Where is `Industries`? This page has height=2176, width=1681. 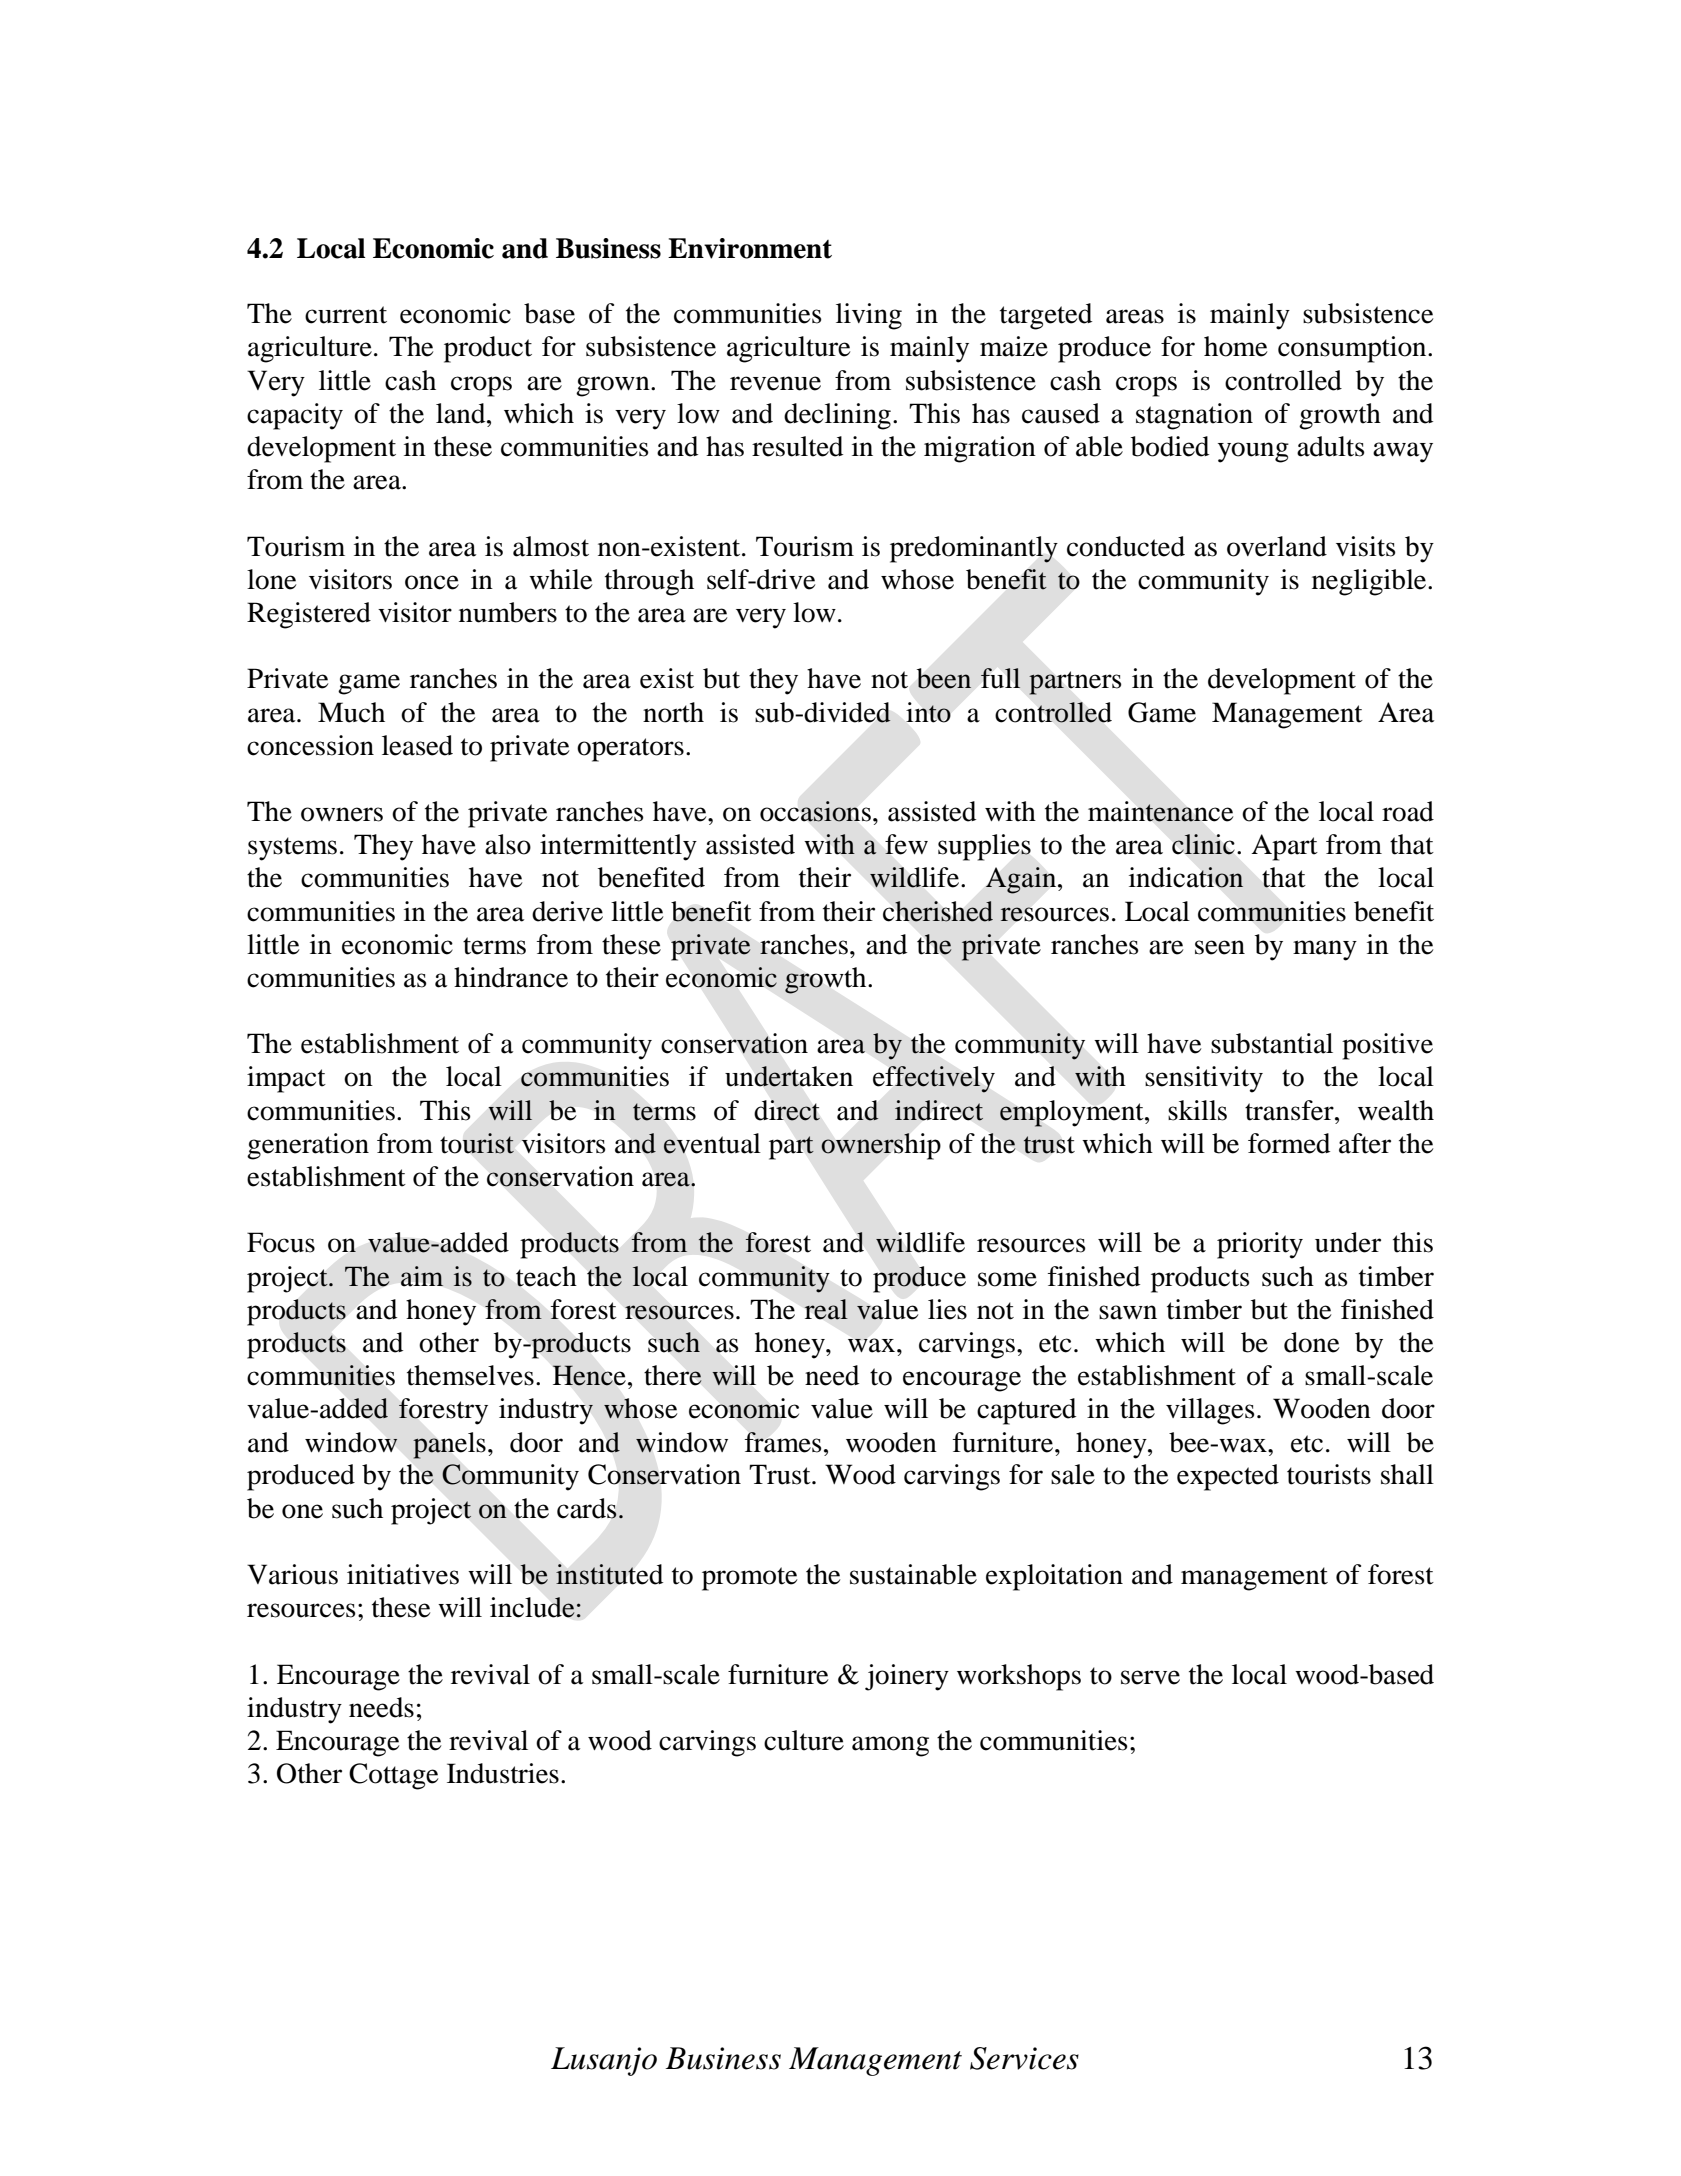
Industries is located at coordinates (503, 1773).
